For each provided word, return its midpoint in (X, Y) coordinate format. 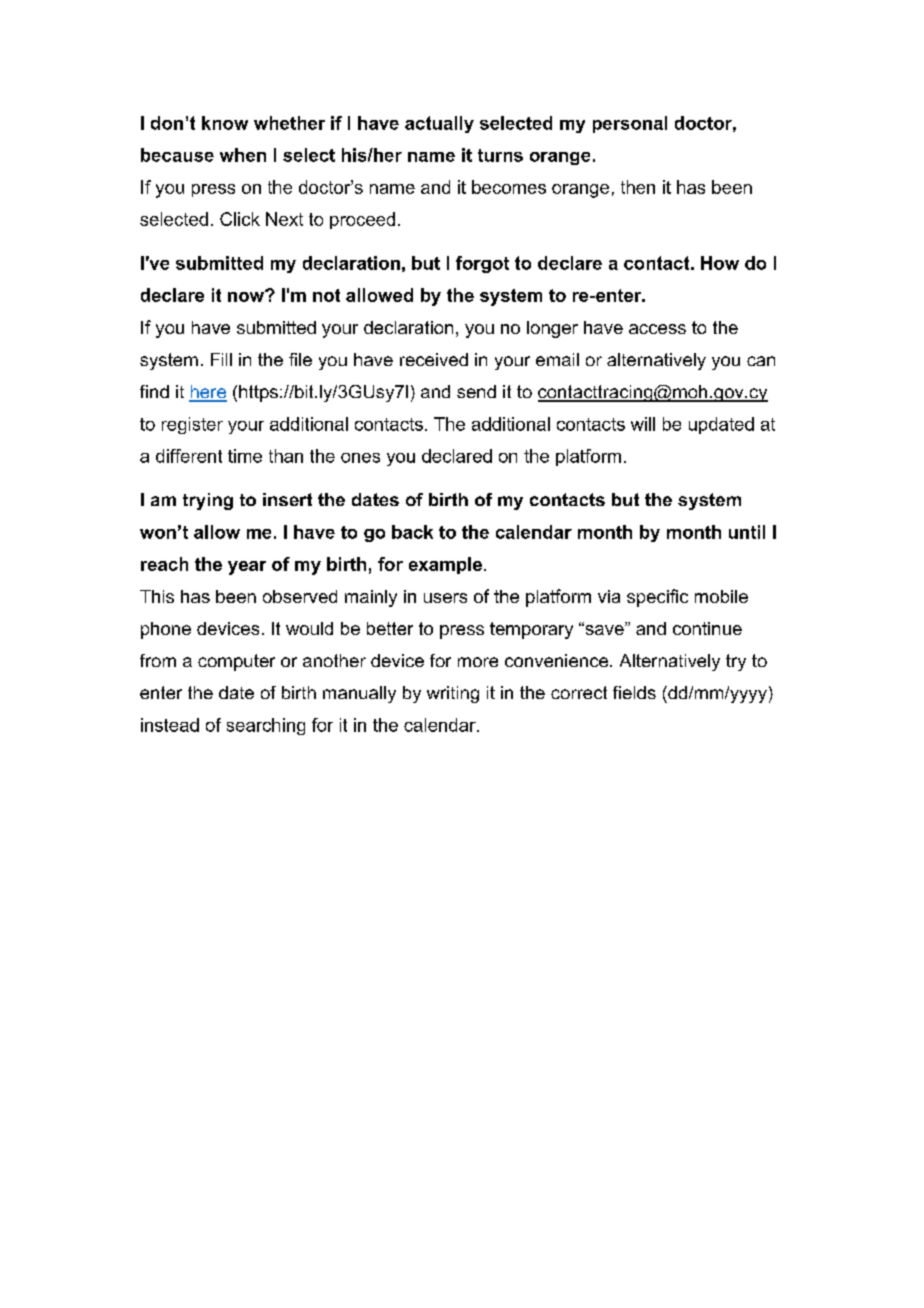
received (434, 359)
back (412, 532)
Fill (221, 359)
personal (630, 124)
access (657, 329)
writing (453, 694)
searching (266, 726)
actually (439, 124)
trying (208, 501)
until (747, 532)
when (243, 155)
